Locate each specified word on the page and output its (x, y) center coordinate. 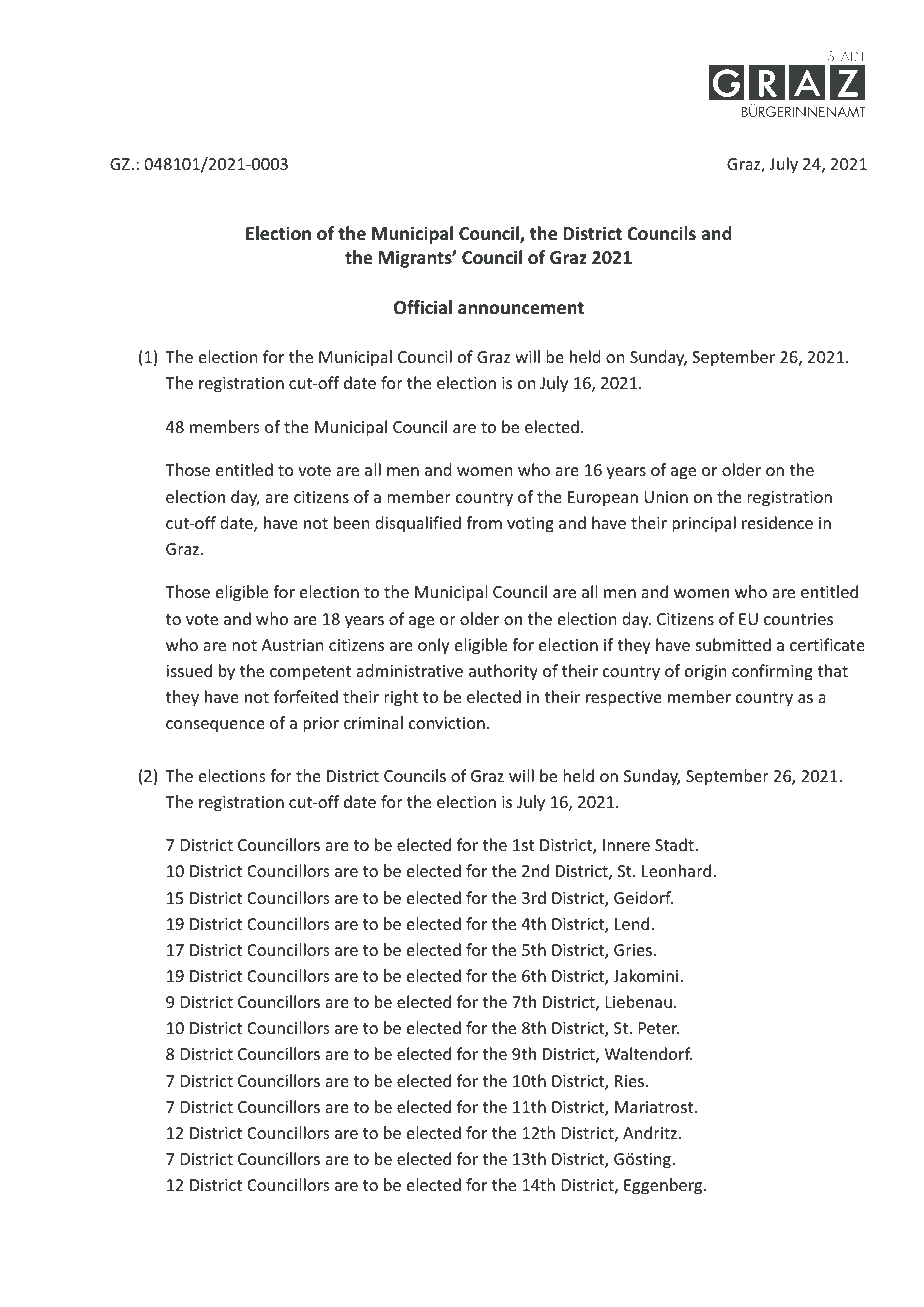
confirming (772, 672)
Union (666, 497)
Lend (632, 923)
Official (423, 307)
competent (310, 673)
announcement (521, 308)
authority (503, 672)
